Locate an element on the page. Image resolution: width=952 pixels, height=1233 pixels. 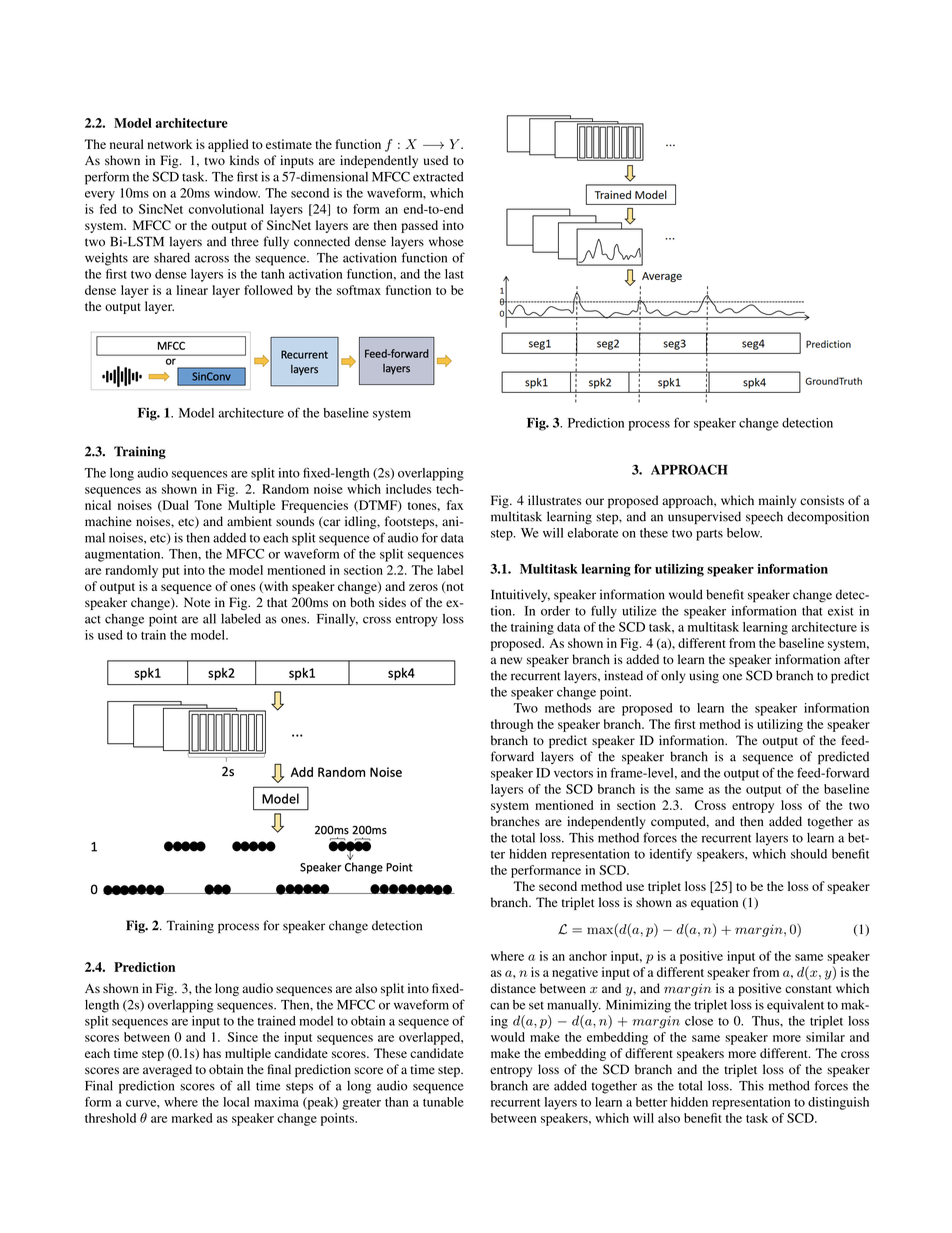
averaged is located at coordinates (167, 1070).
